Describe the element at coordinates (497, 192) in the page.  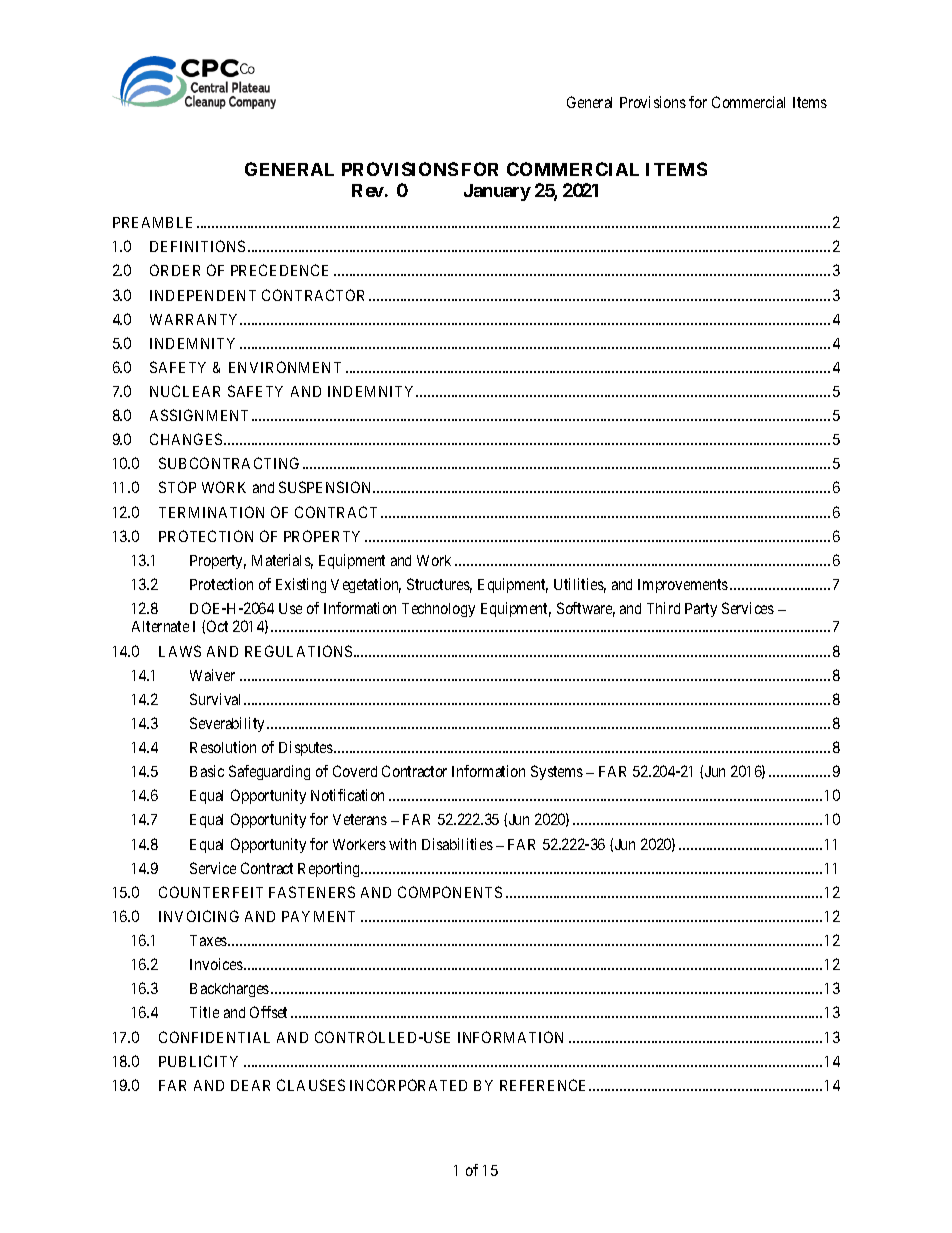
I see `January` at that location.
